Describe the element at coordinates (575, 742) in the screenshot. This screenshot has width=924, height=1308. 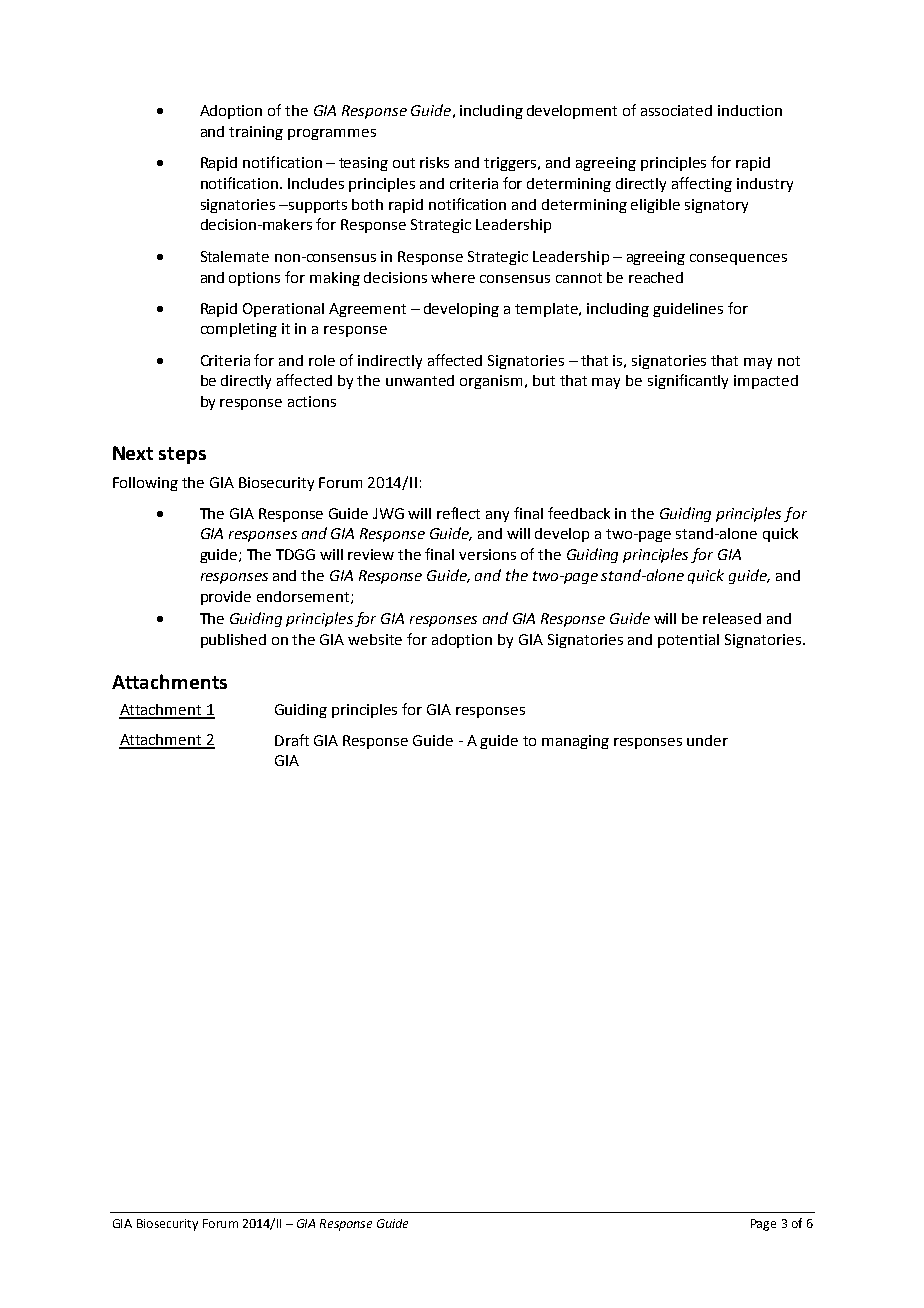
I see `managing` at that location.
